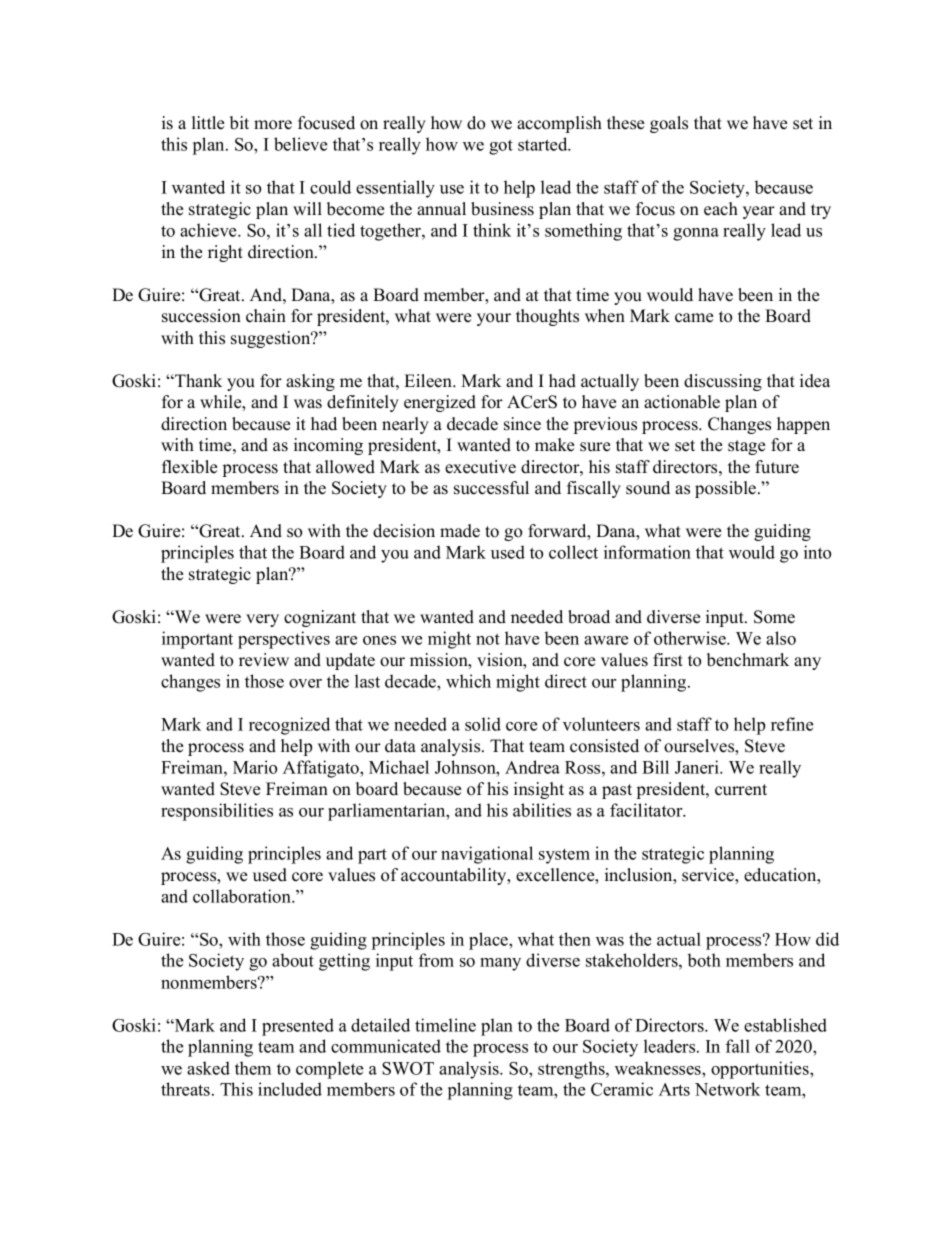 This screenshot has width=952, height=1233. What do you see at coordinates (487, 855) in the screenshot?
I see `navigational` at bounding box center [487, 855].
